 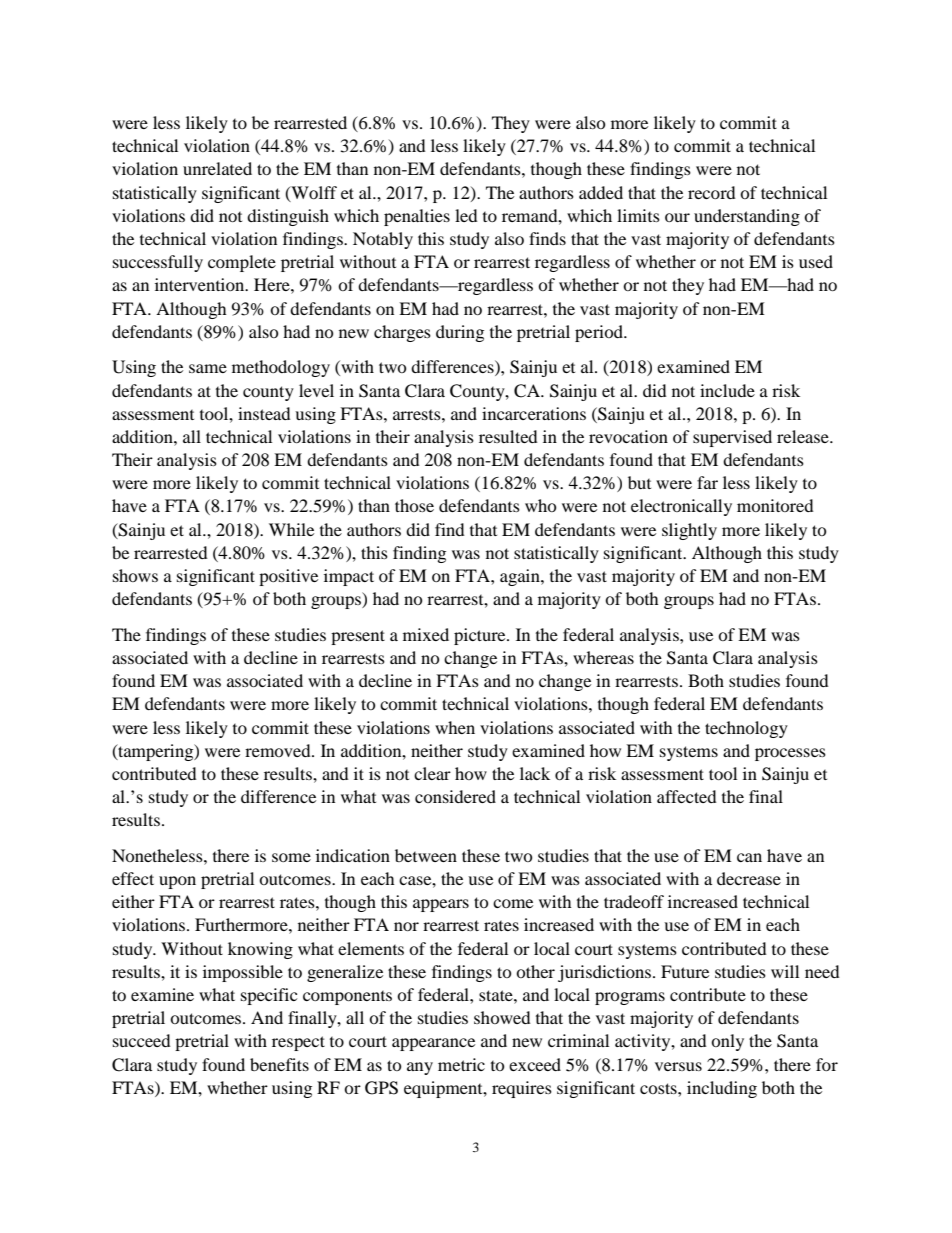 What do you see at coordinates (279, 750) in the screenshot?
I see `removed` at bounding box center [279, 750].
